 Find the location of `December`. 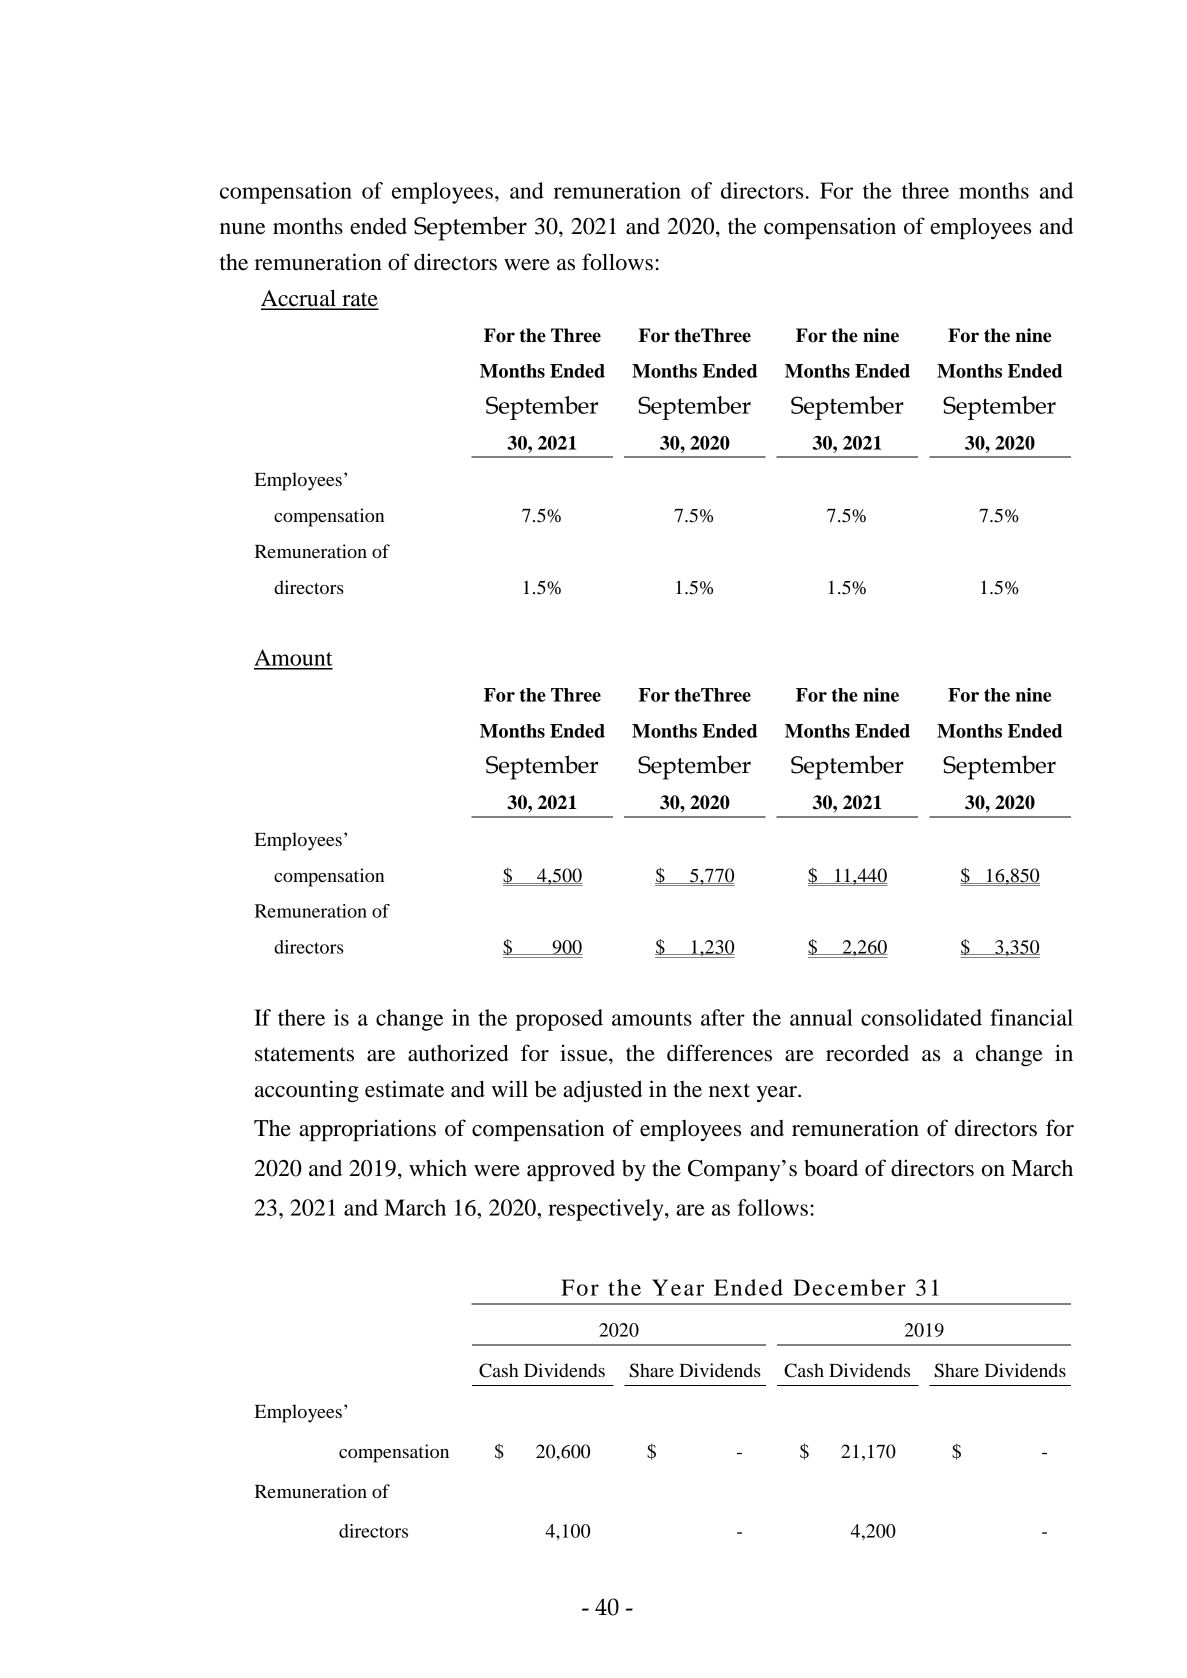

December is located at coordinates (849, 1287).
